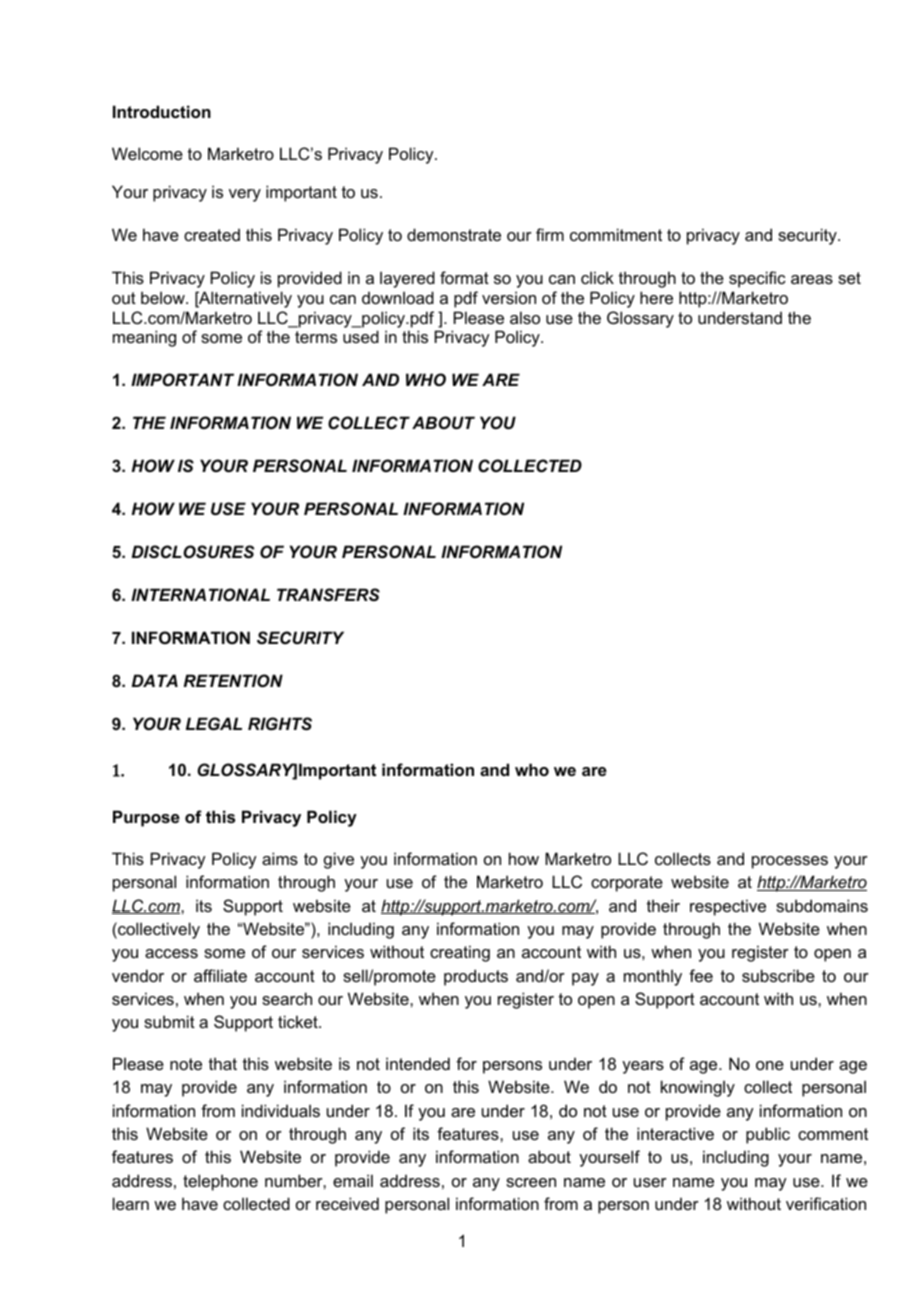 The width and height of the screenshot is (924, 1308). What do you see at coordinates (656, 297) in the screenshot?
I see `here` at bounding box center [656, 297].
